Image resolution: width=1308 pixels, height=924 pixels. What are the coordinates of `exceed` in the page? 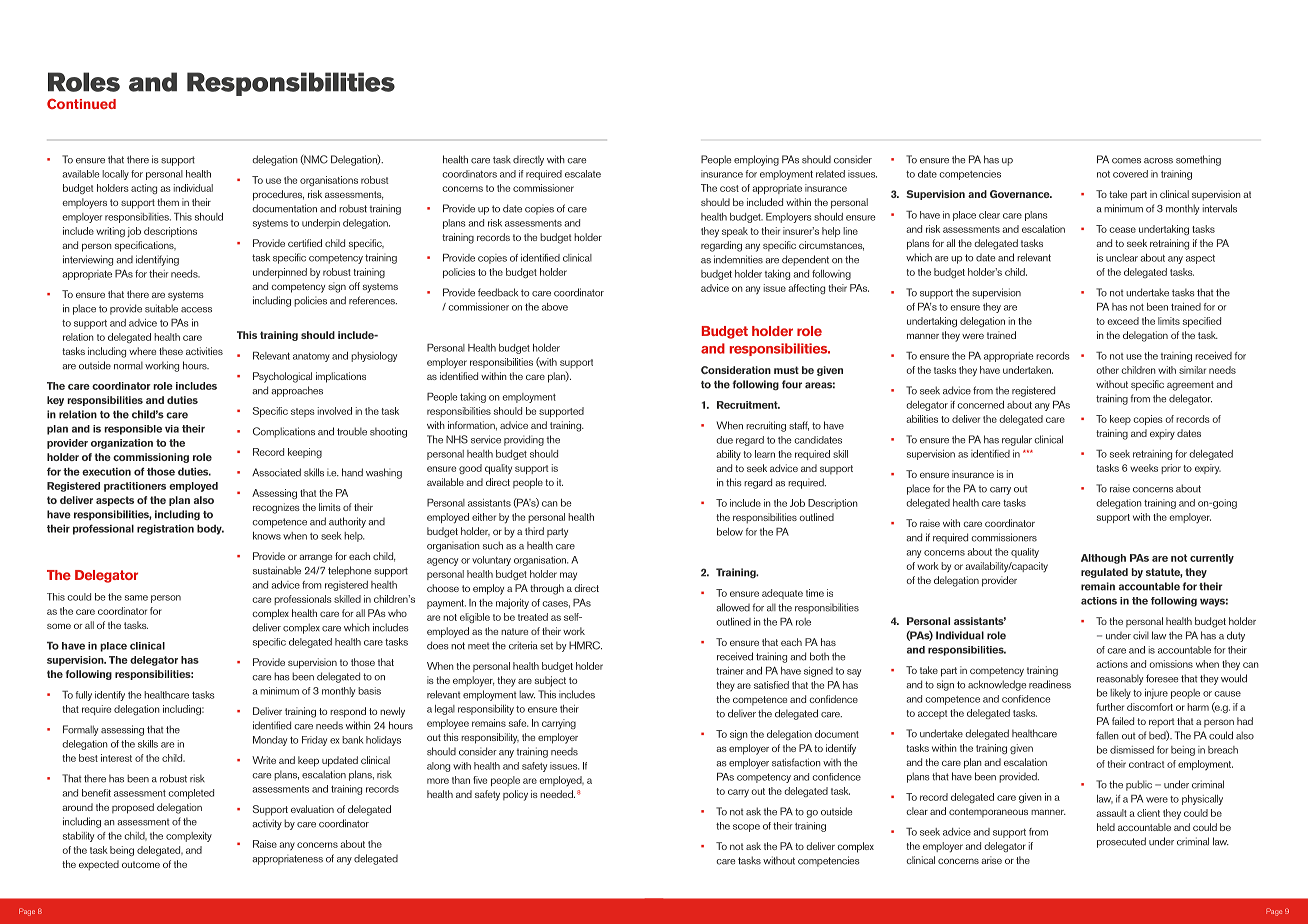 It's located at (1123, 321).
